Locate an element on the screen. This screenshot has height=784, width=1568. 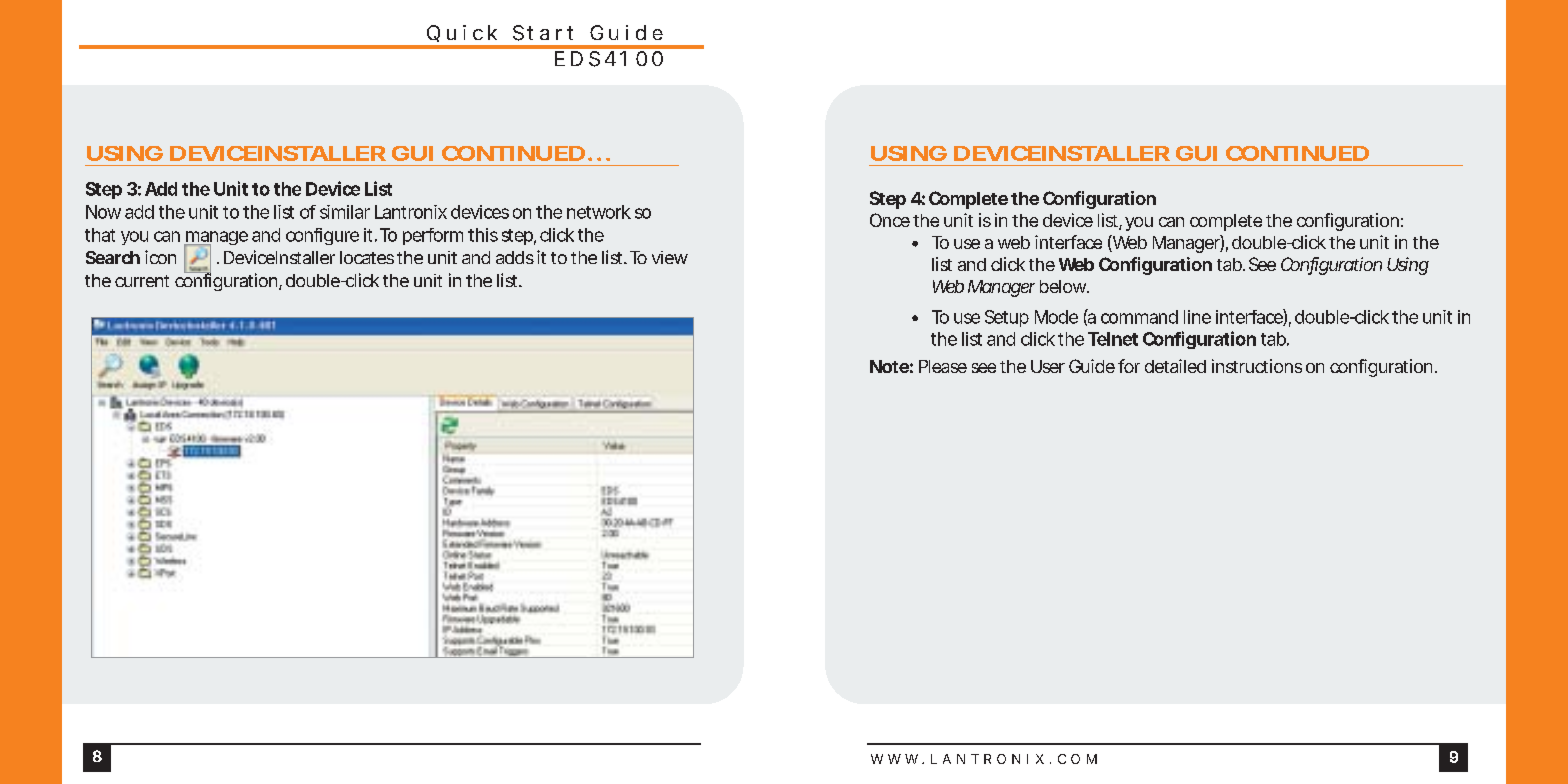
Once is located at coordinates (890, 220).
